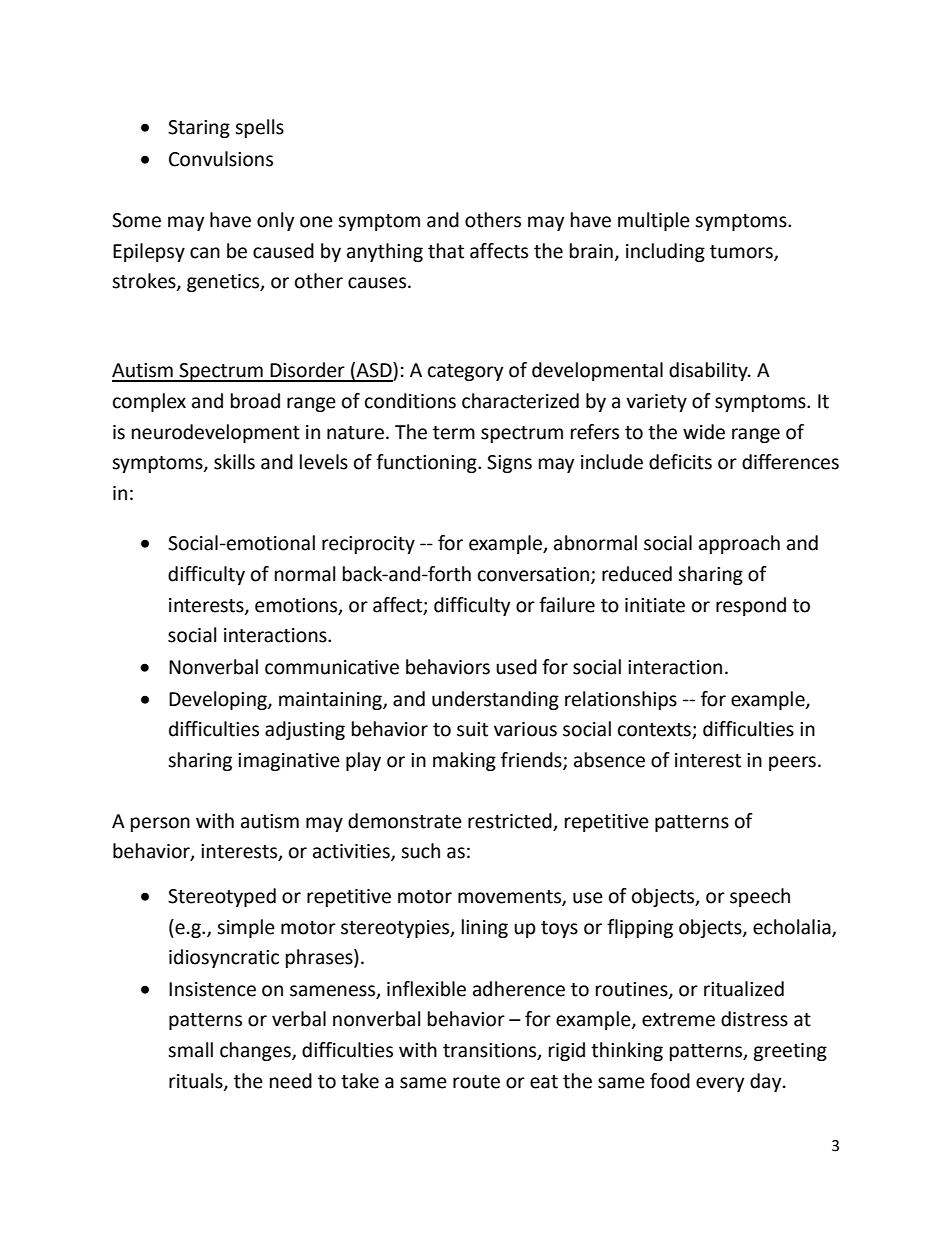 This page has width=952, height=1233. I want to click on multiple, so click(654, 221).
